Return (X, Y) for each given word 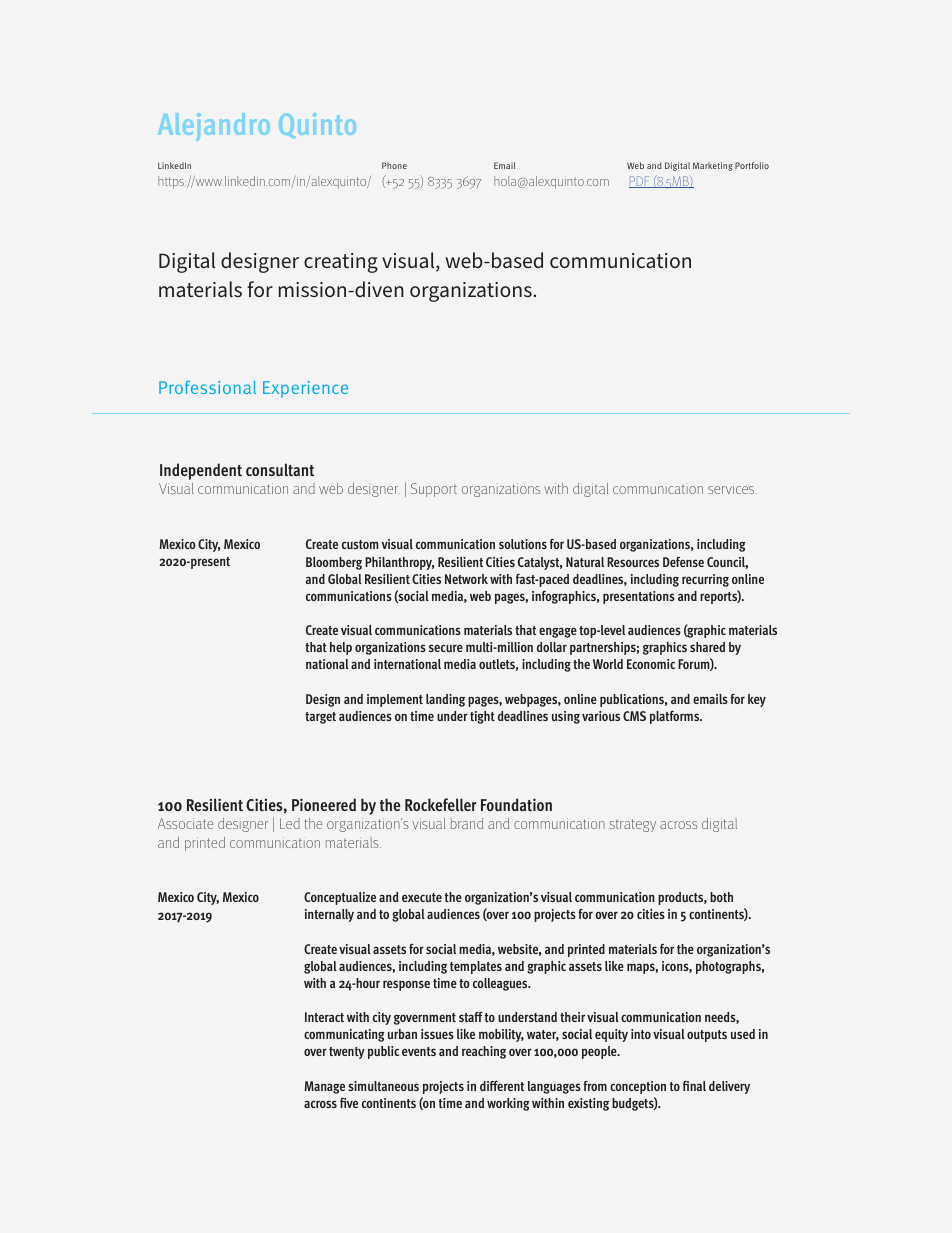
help (341, 648)
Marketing (713, 166)
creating (341, 263)
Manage (324, 1087)
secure (446, 648)
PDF (640, 182)
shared (707, 647)
